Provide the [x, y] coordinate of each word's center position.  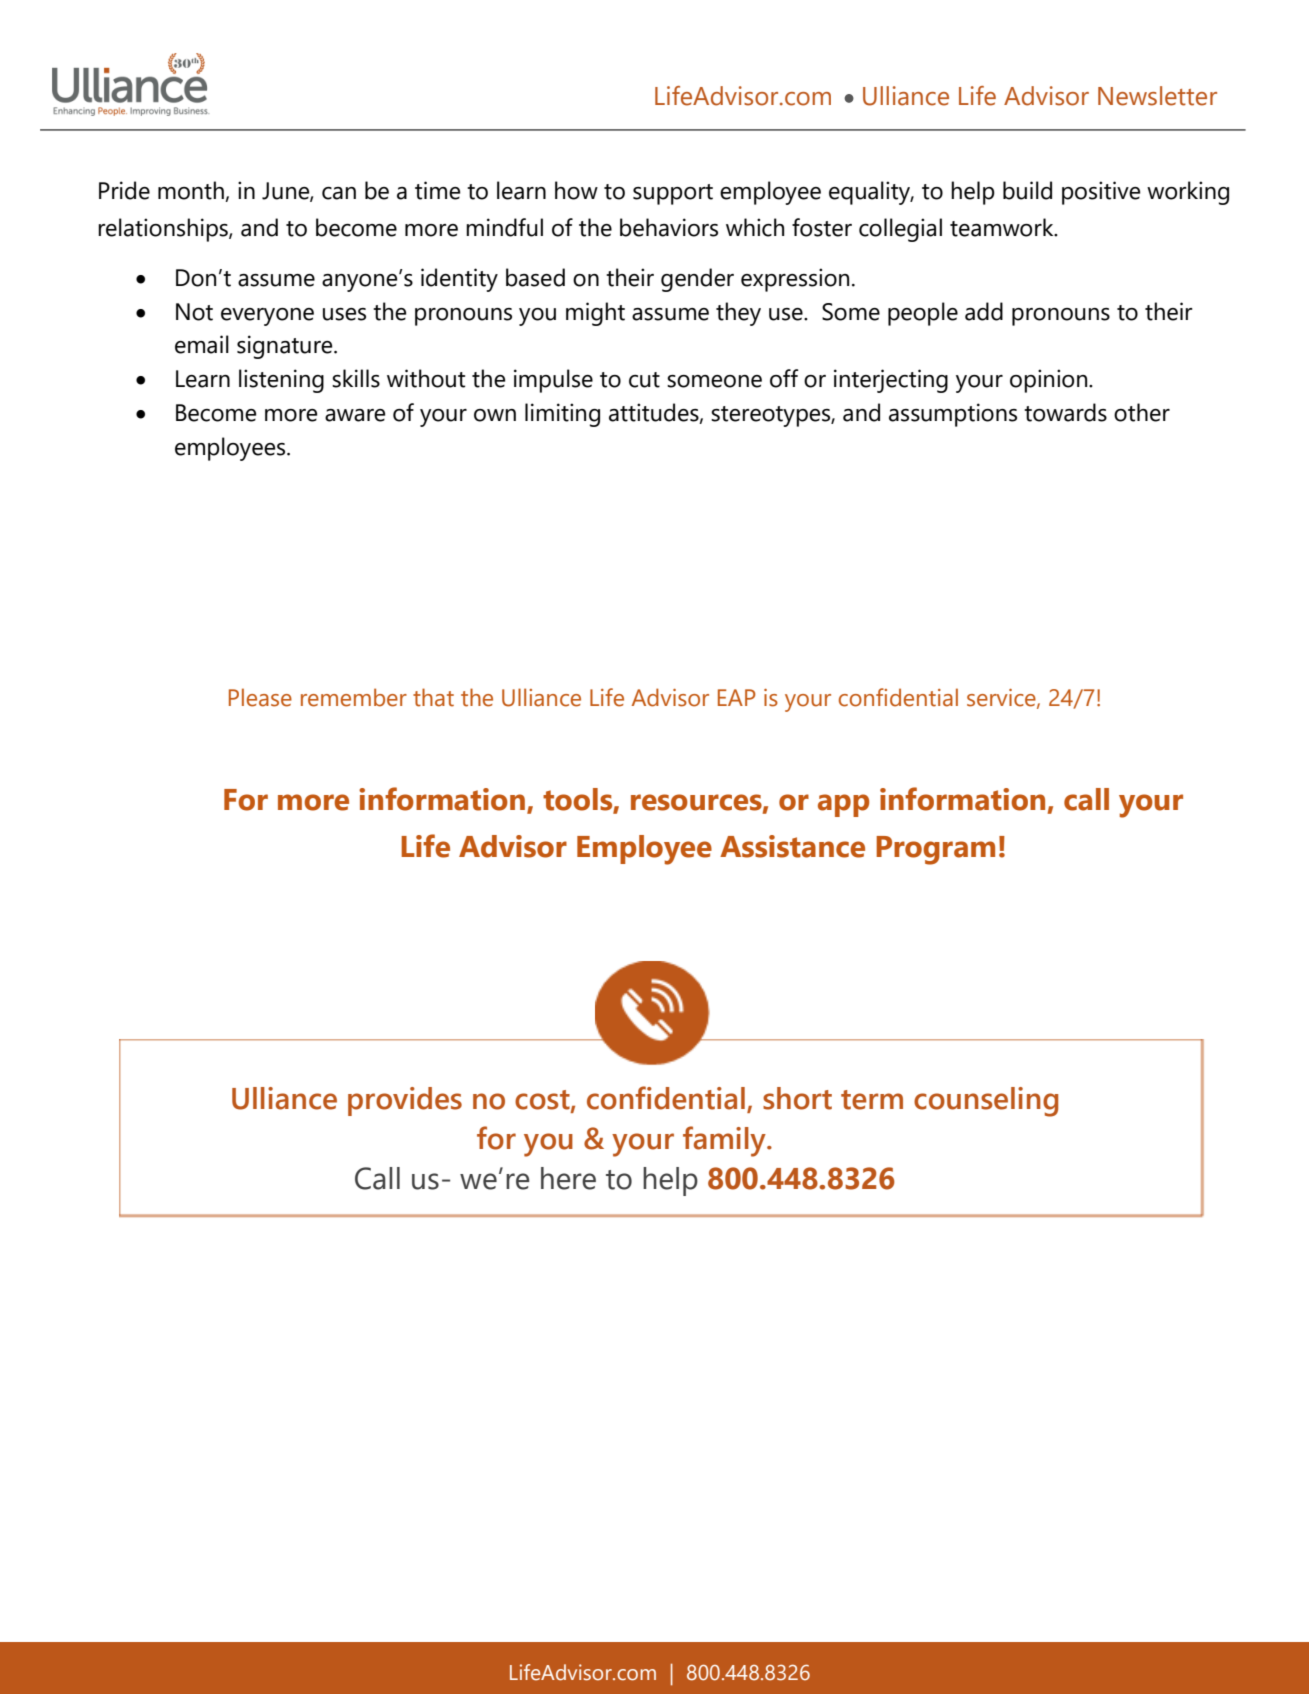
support [673, 194]
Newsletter [1157, 96]
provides [405, 1101]
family [725, 1141]
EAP [737, 697]
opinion [1050, 381]
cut [644, 380]
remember [354, 697]
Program [935, 850]
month [191, 190]
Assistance [792, 846]
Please [260, 697]
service [1002, 698]
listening [281, 381]
